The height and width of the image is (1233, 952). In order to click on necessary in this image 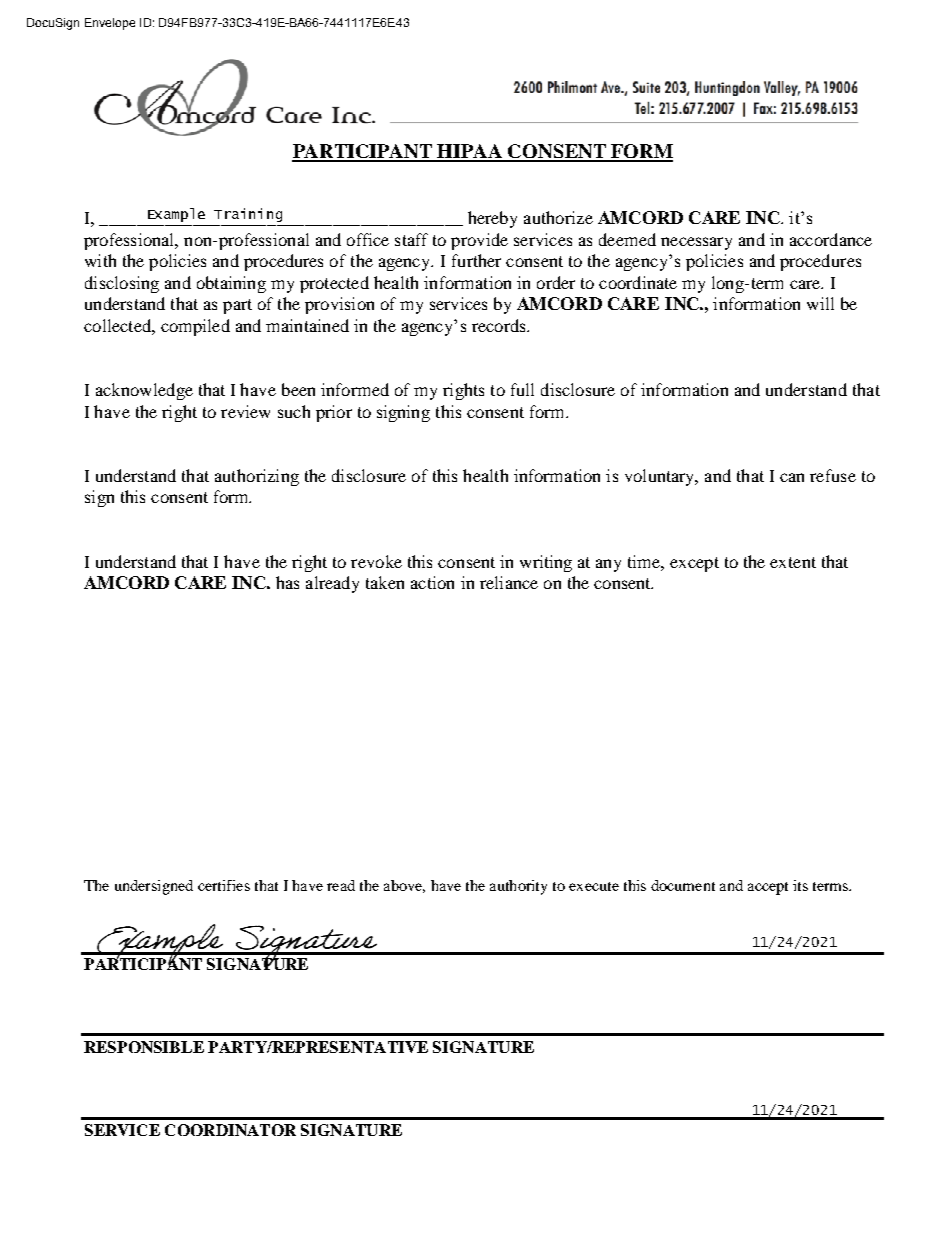, I will do `click(696, 243)`.
